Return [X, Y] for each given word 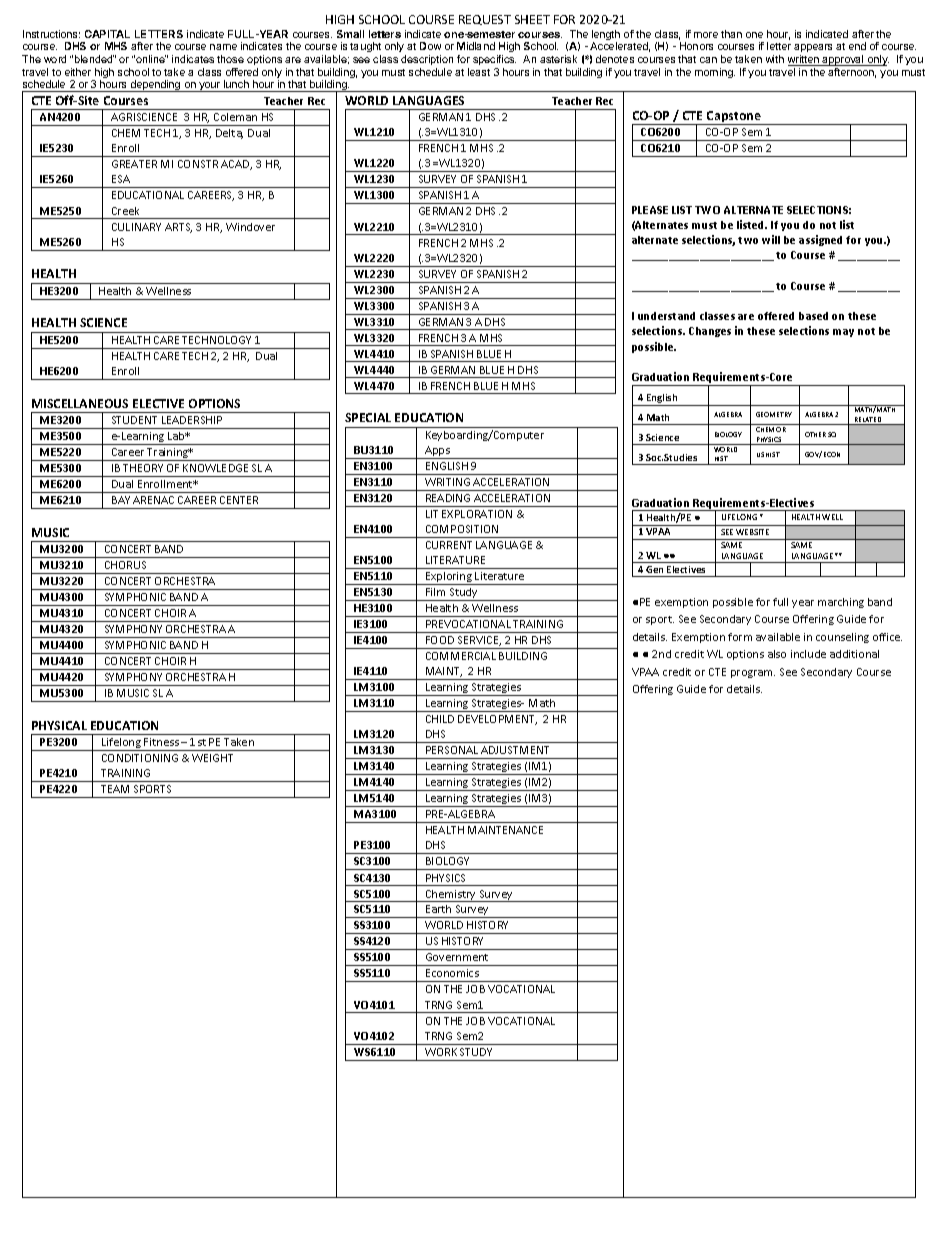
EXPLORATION [477, 514]
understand [666, 316]
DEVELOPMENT [497, 720]
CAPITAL [107, 34]
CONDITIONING [140, 758]
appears [813, 50]
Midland [476, 46]
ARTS [178, 228]
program [753, 674]
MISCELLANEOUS [80, 403]
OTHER [815, 434]
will [771, 239]
